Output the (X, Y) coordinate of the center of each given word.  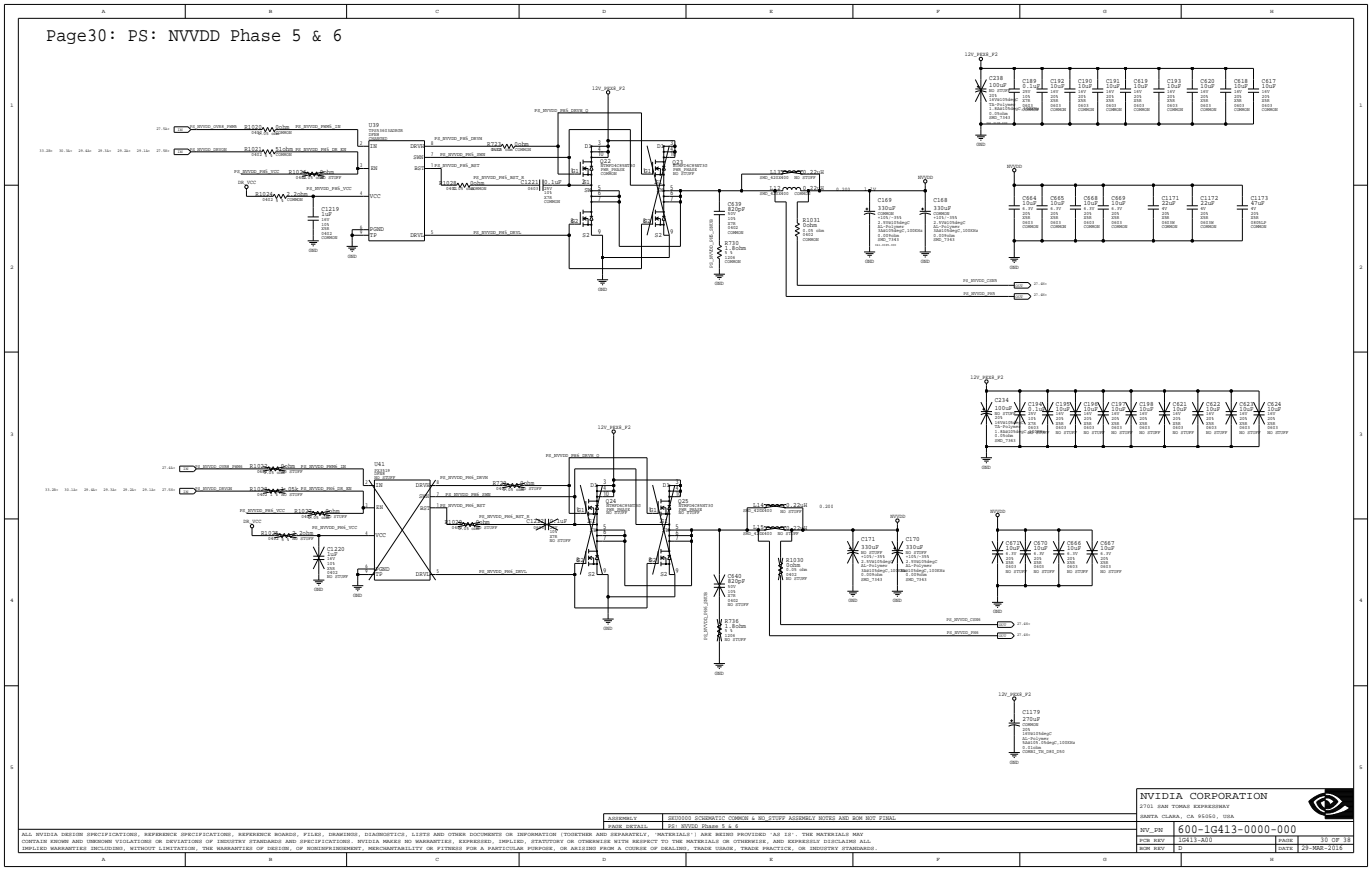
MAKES (392, 841)
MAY (858, 834)
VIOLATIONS (133, 841)
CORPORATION (1229, 796)
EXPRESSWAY (1211, 806)
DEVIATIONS (184, 841)
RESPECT (645, 841)
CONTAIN (34, 841)
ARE (706, 834)
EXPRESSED (476, 841)
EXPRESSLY (804, 841)
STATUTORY (547, 841)
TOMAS (1181, 806)
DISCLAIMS (840, 841)
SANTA (1149, 816)
